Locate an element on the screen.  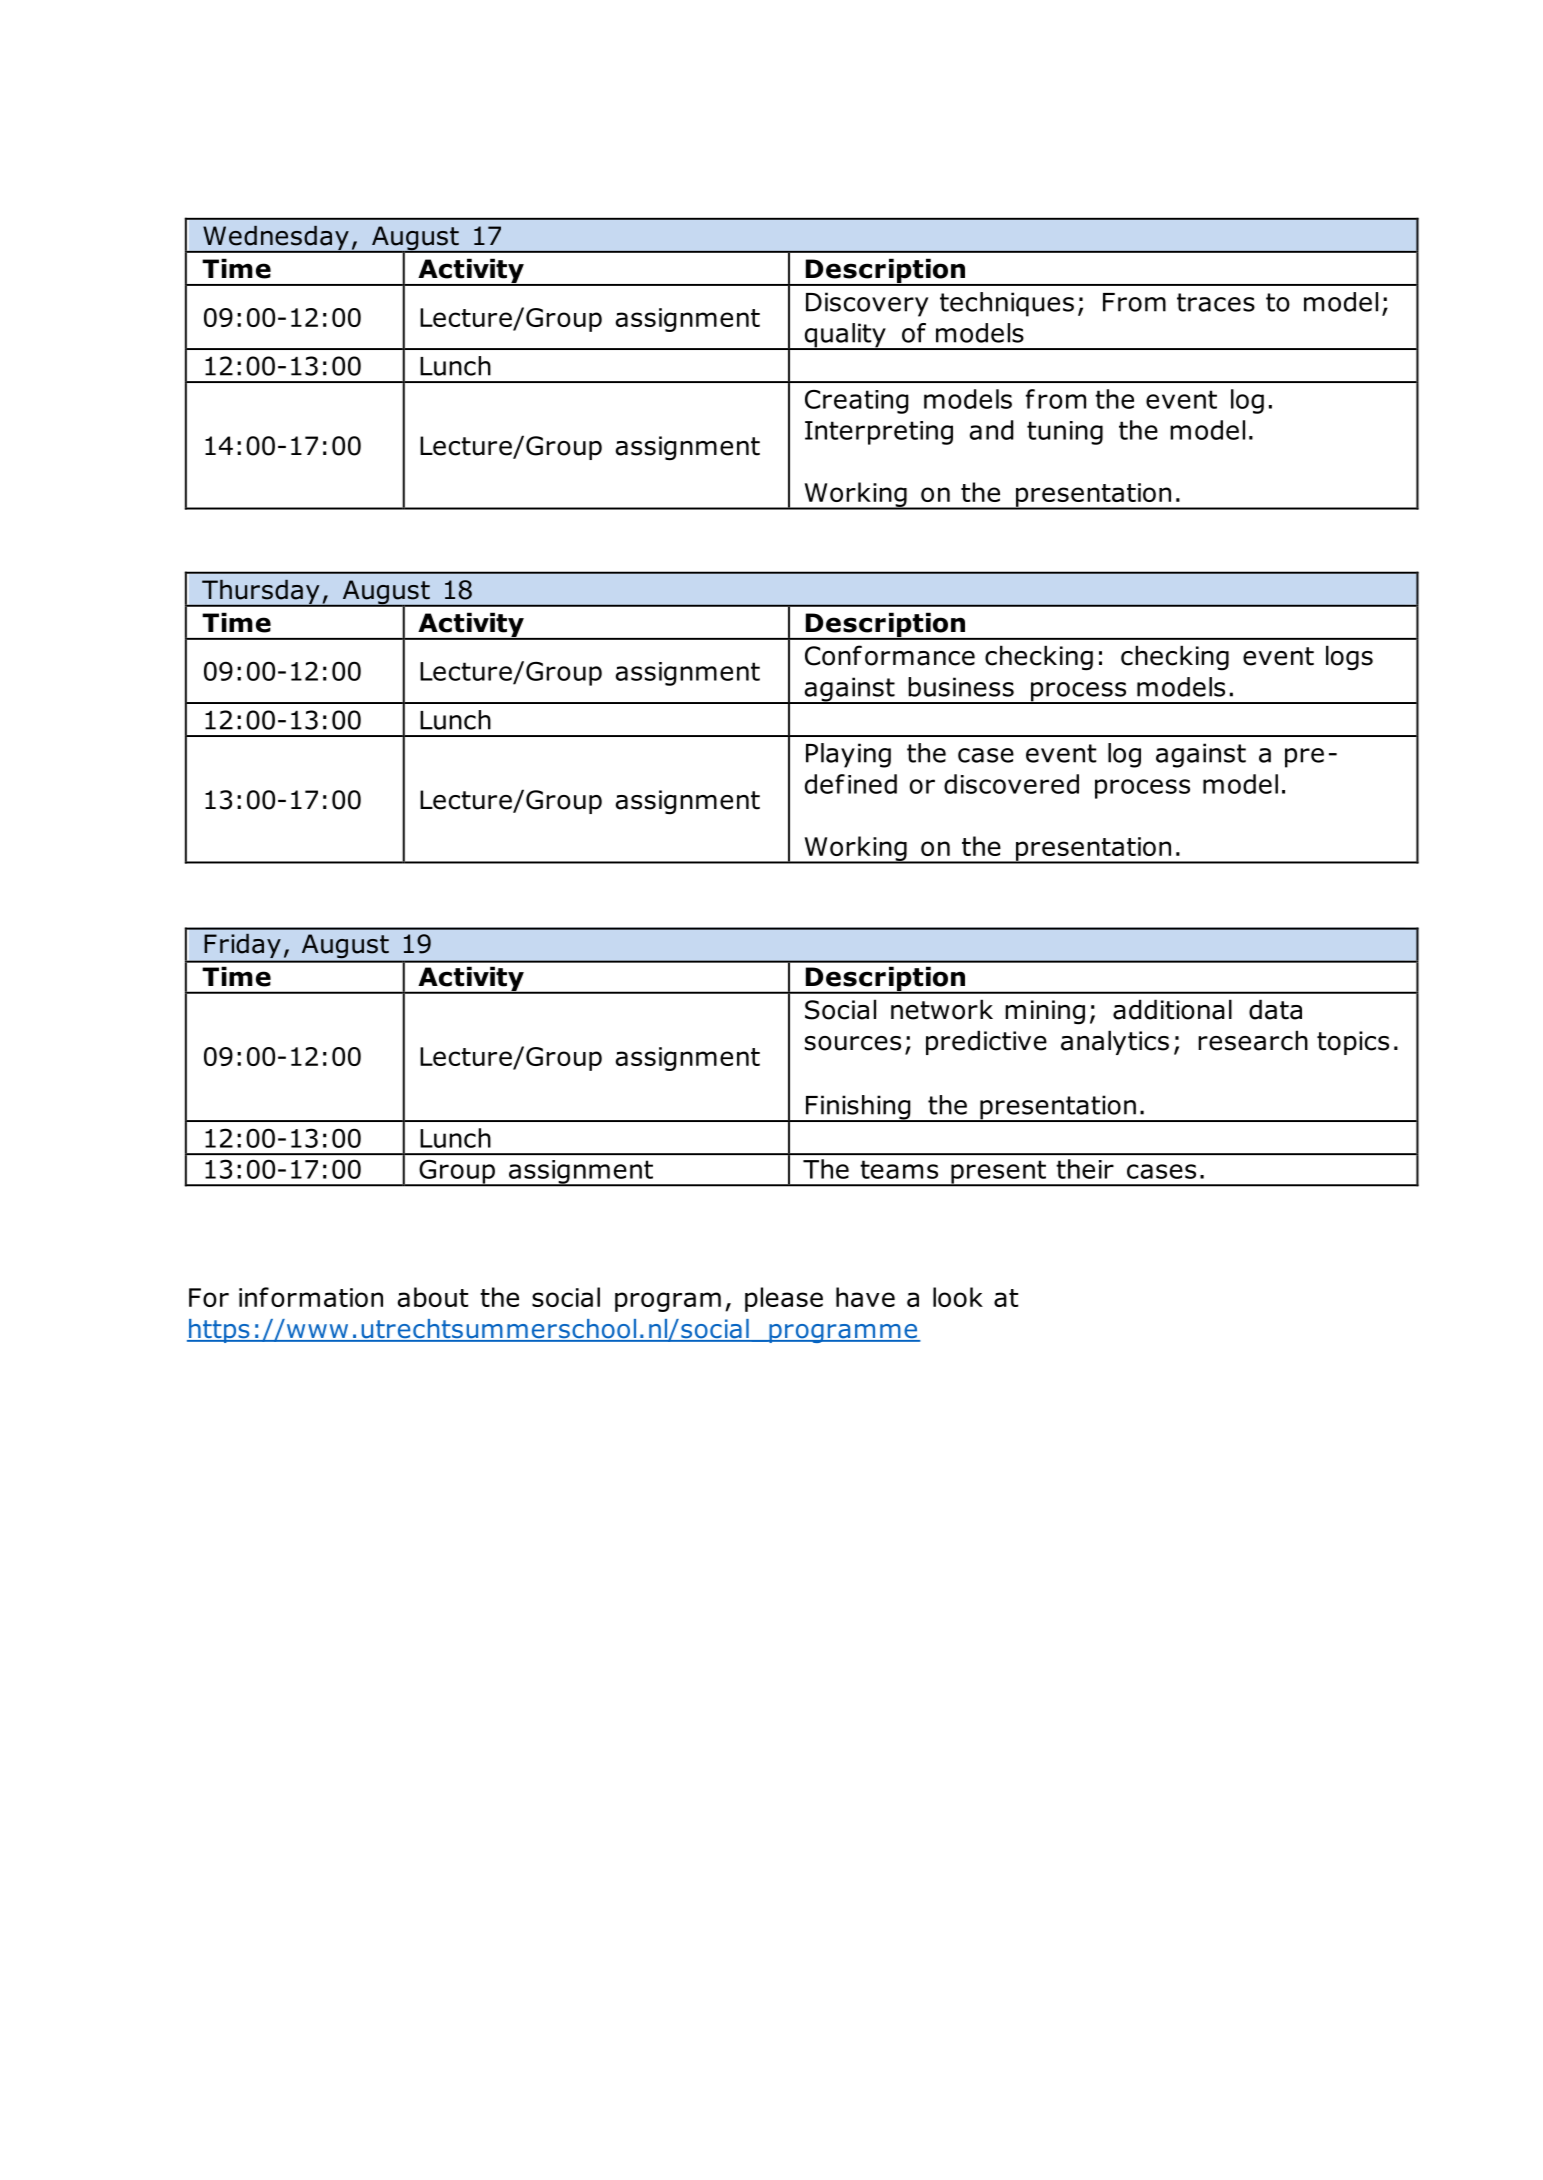
sources is located at coordinates (853, 1043).
